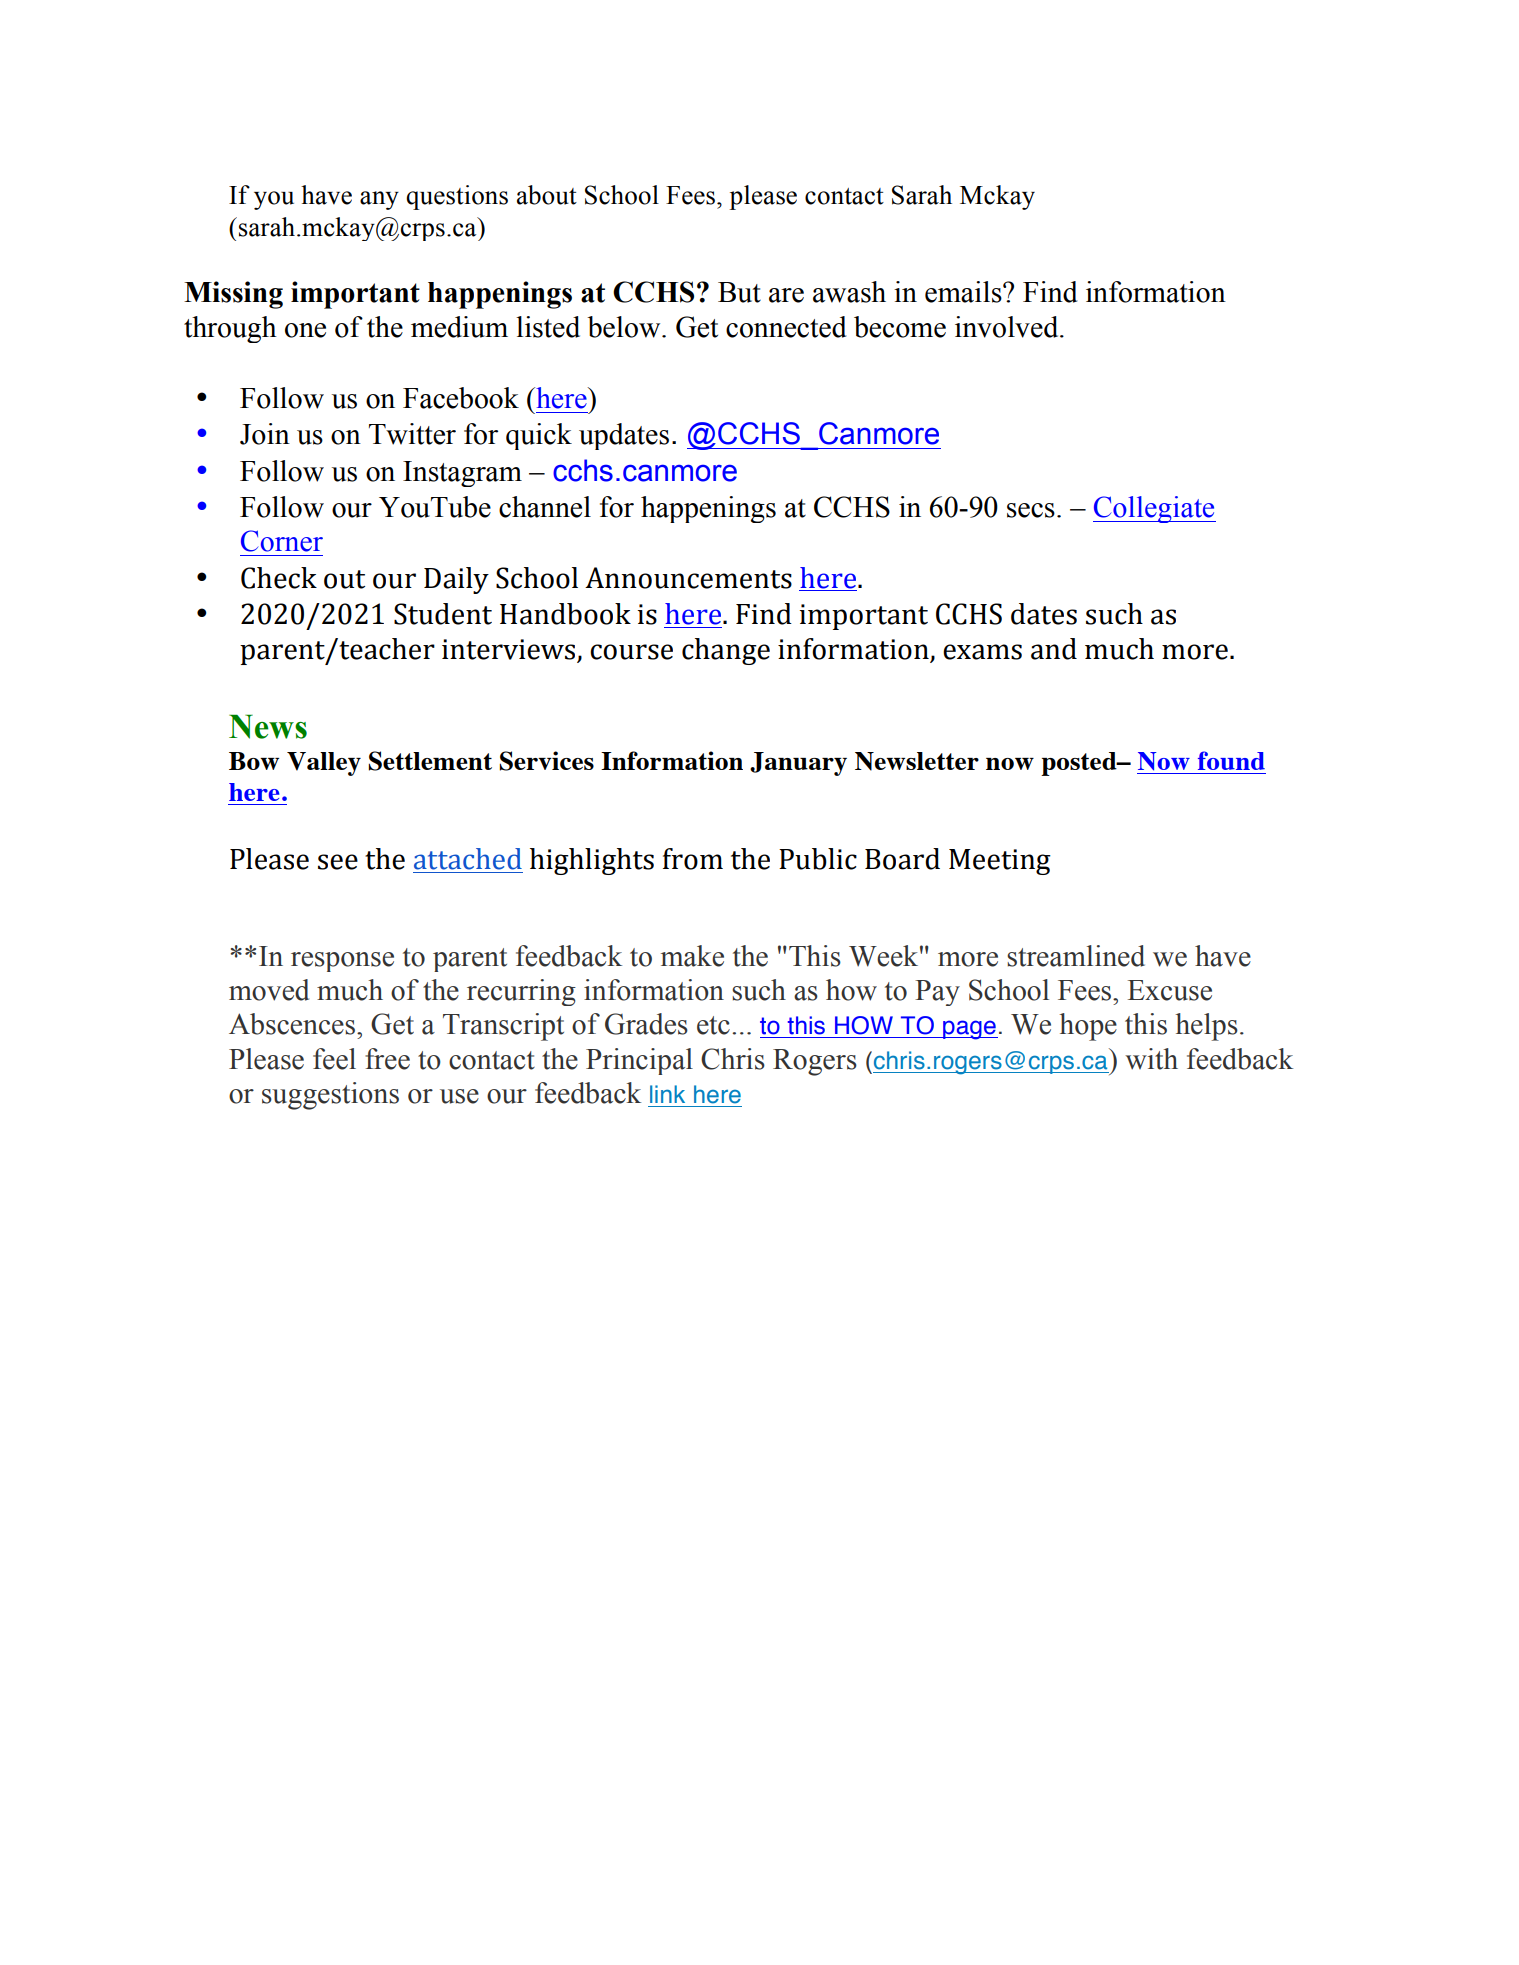 The width and height of the page is (1519, 1965). What do you see at coordinates (334, 1059) in the page?
I see `feel` at bounding box center [334, 1059].
